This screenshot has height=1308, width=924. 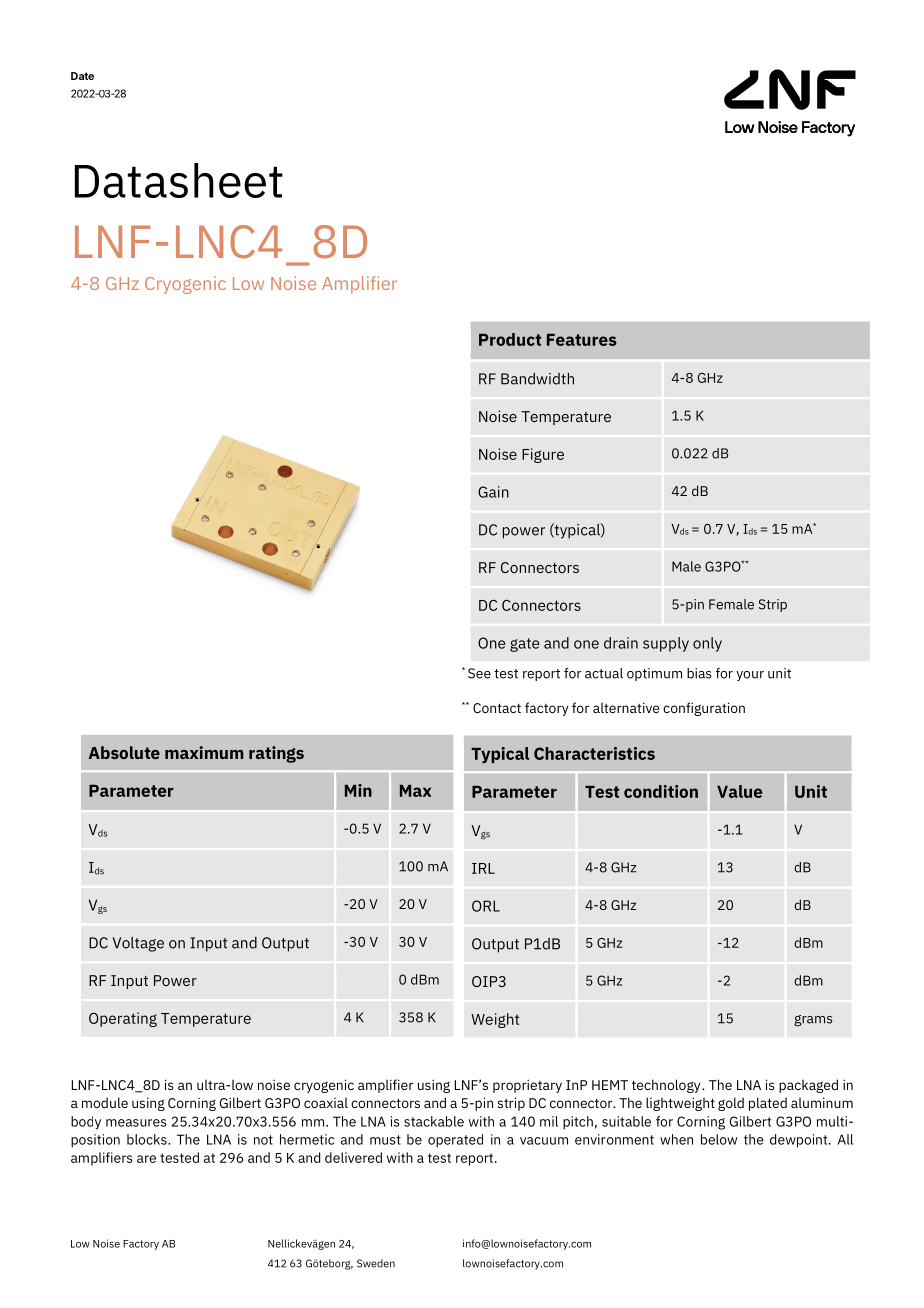 What do you see at coordinates (179, 180) in the screenshot?
I see `Datasheet` at bounding box center [179, 180].
